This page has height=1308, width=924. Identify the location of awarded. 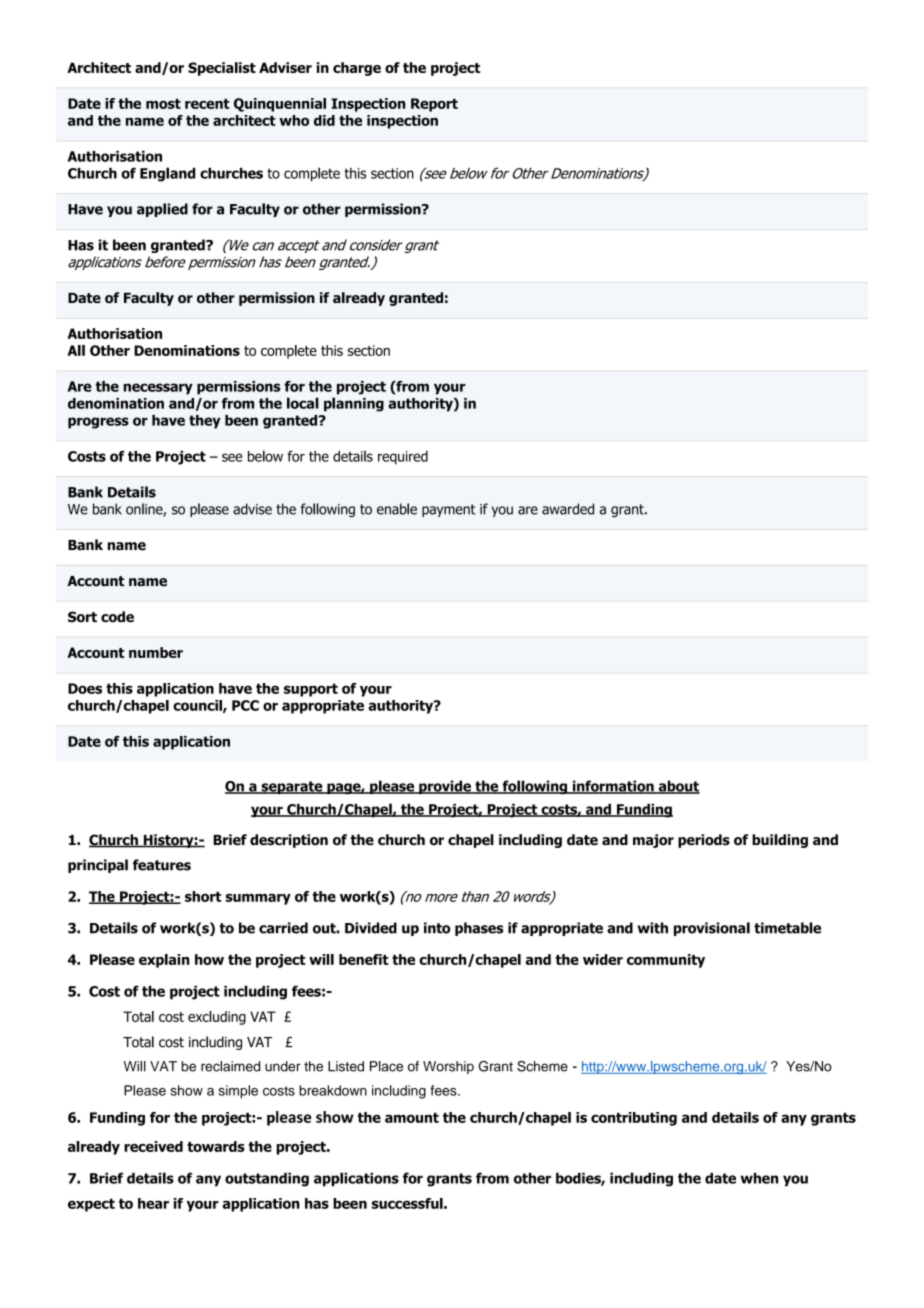
(568, 509).
